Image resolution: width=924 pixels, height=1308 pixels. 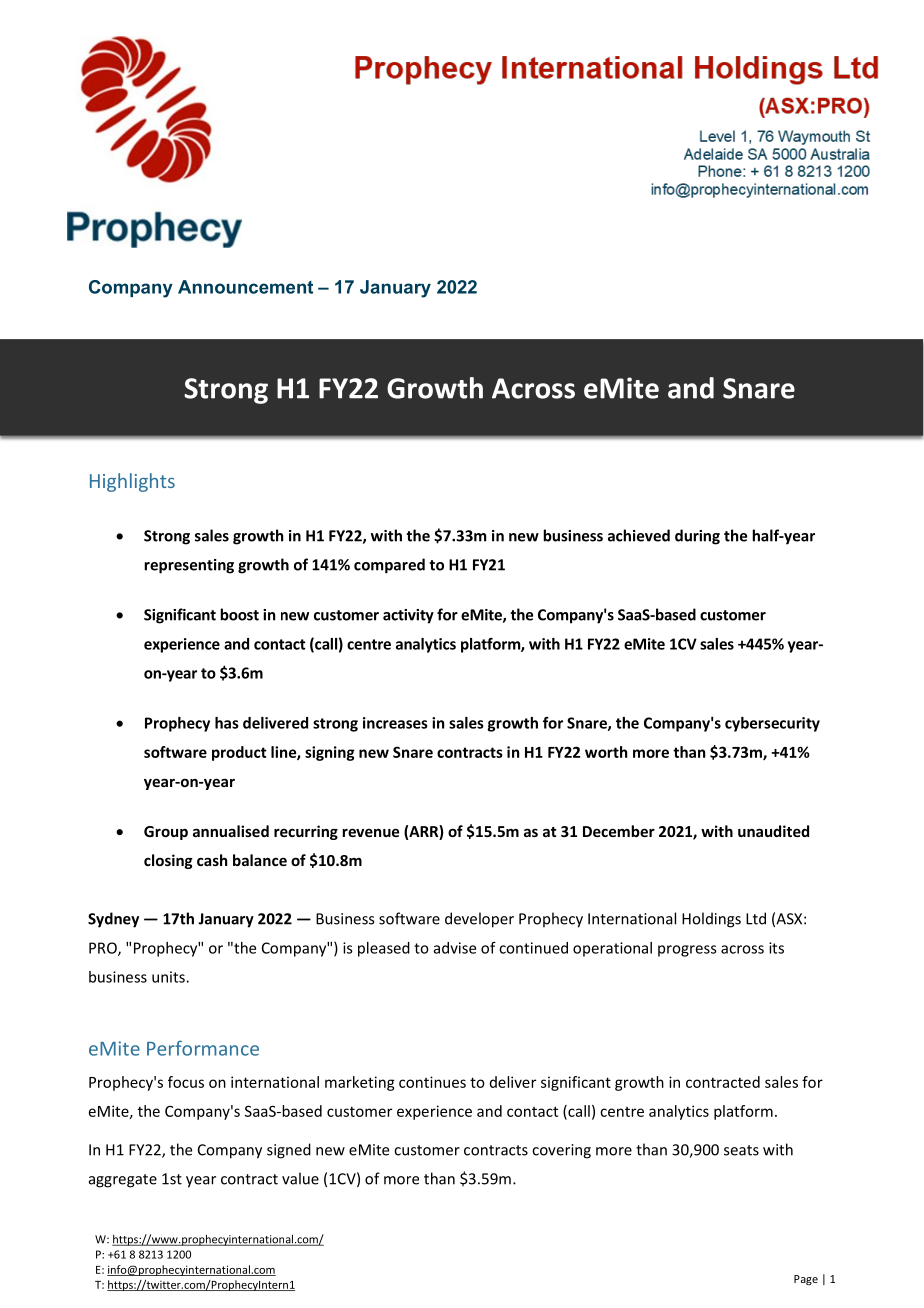 What do you see at coordinates (389, 566) in the screenshot?
I see `compared` at bounding box center [389, 566].
